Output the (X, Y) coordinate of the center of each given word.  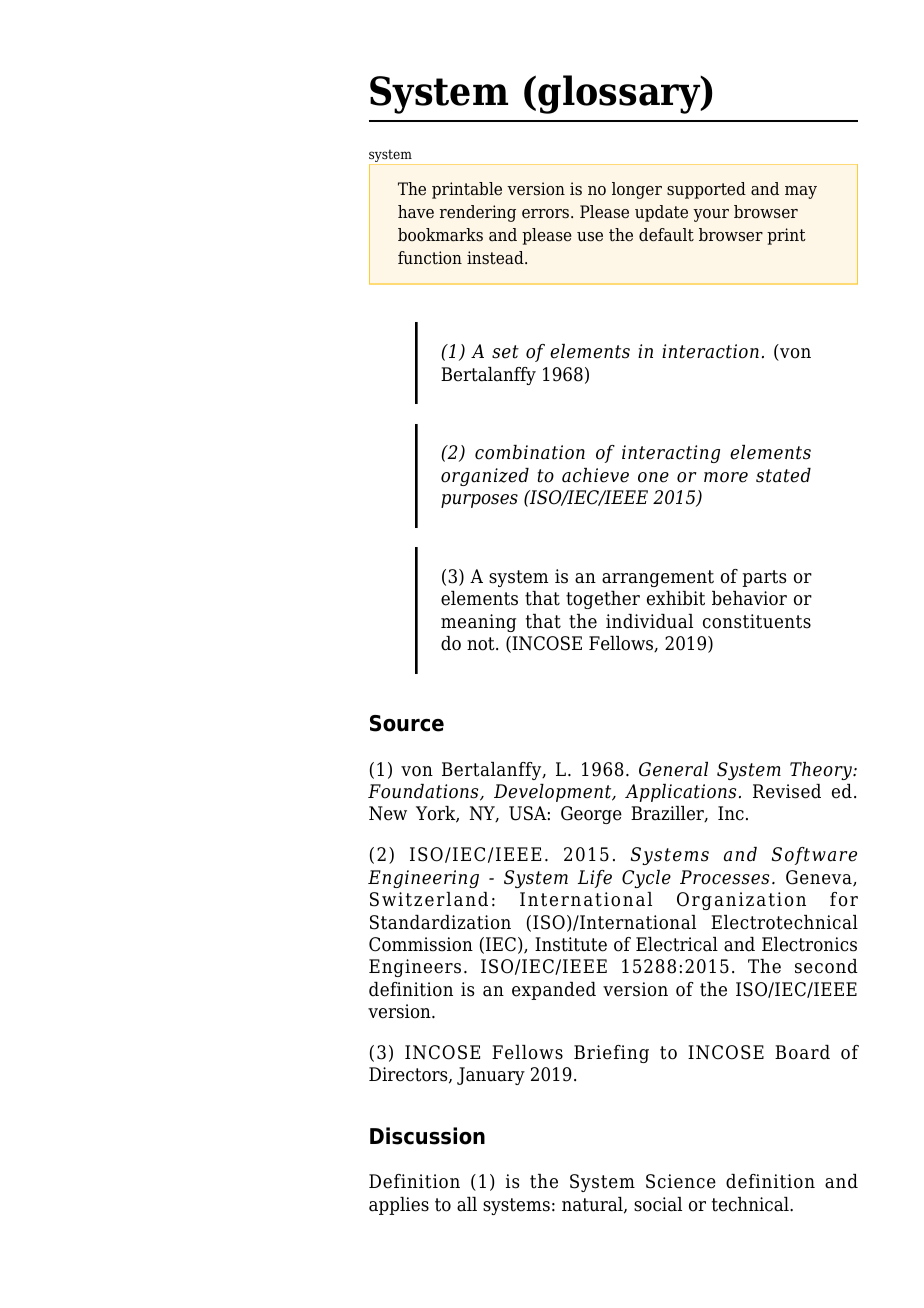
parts (764, 578)
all (467, 1204)
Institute (571, 944)
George (591, 815)
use (590, 237)
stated (783, 475)
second (826, 966)
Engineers (415, 968)
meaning (478, 623)
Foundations (424, 792)
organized (485, 477)
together (603, 600)
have (416, 211)
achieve (595, 475)
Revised (787, 791)
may (801, 192)
